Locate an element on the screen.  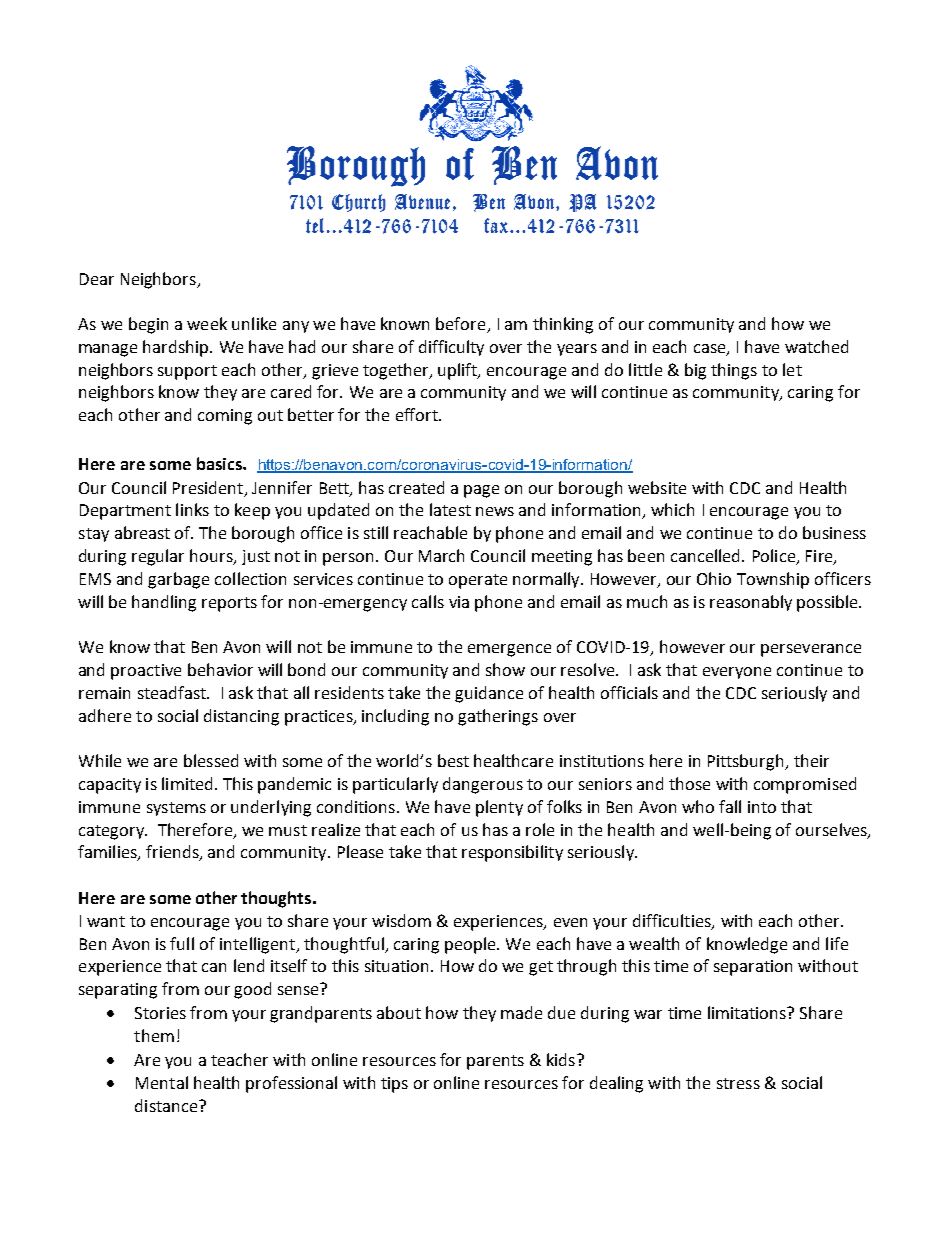
Police is located at coordinates (775, 557).
